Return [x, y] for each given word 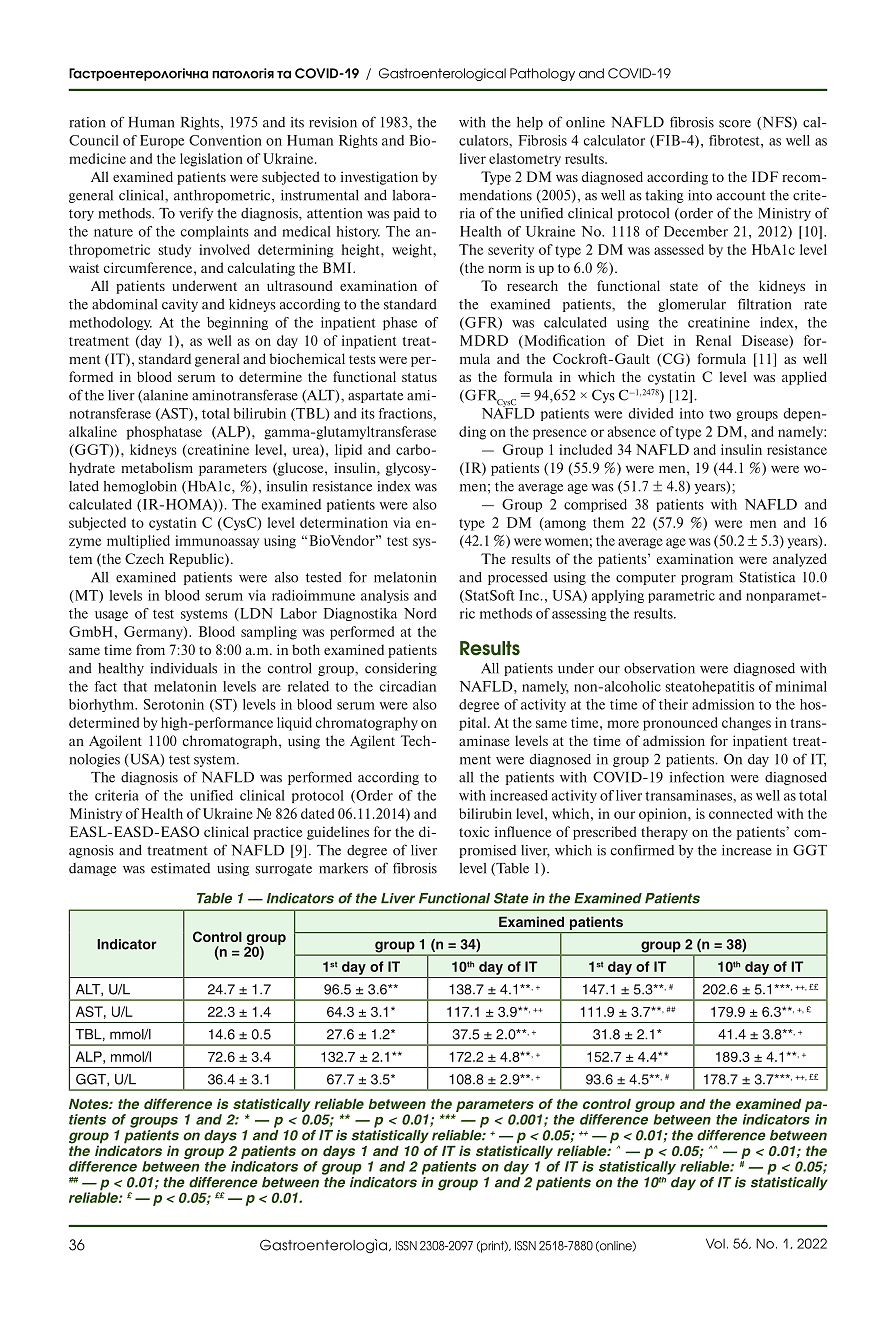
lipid [348, 451]
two [720, 414]
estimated [180, 868]
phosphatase [164, 433]
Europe [162, 141]
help [530, 123]
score [735, 124]
